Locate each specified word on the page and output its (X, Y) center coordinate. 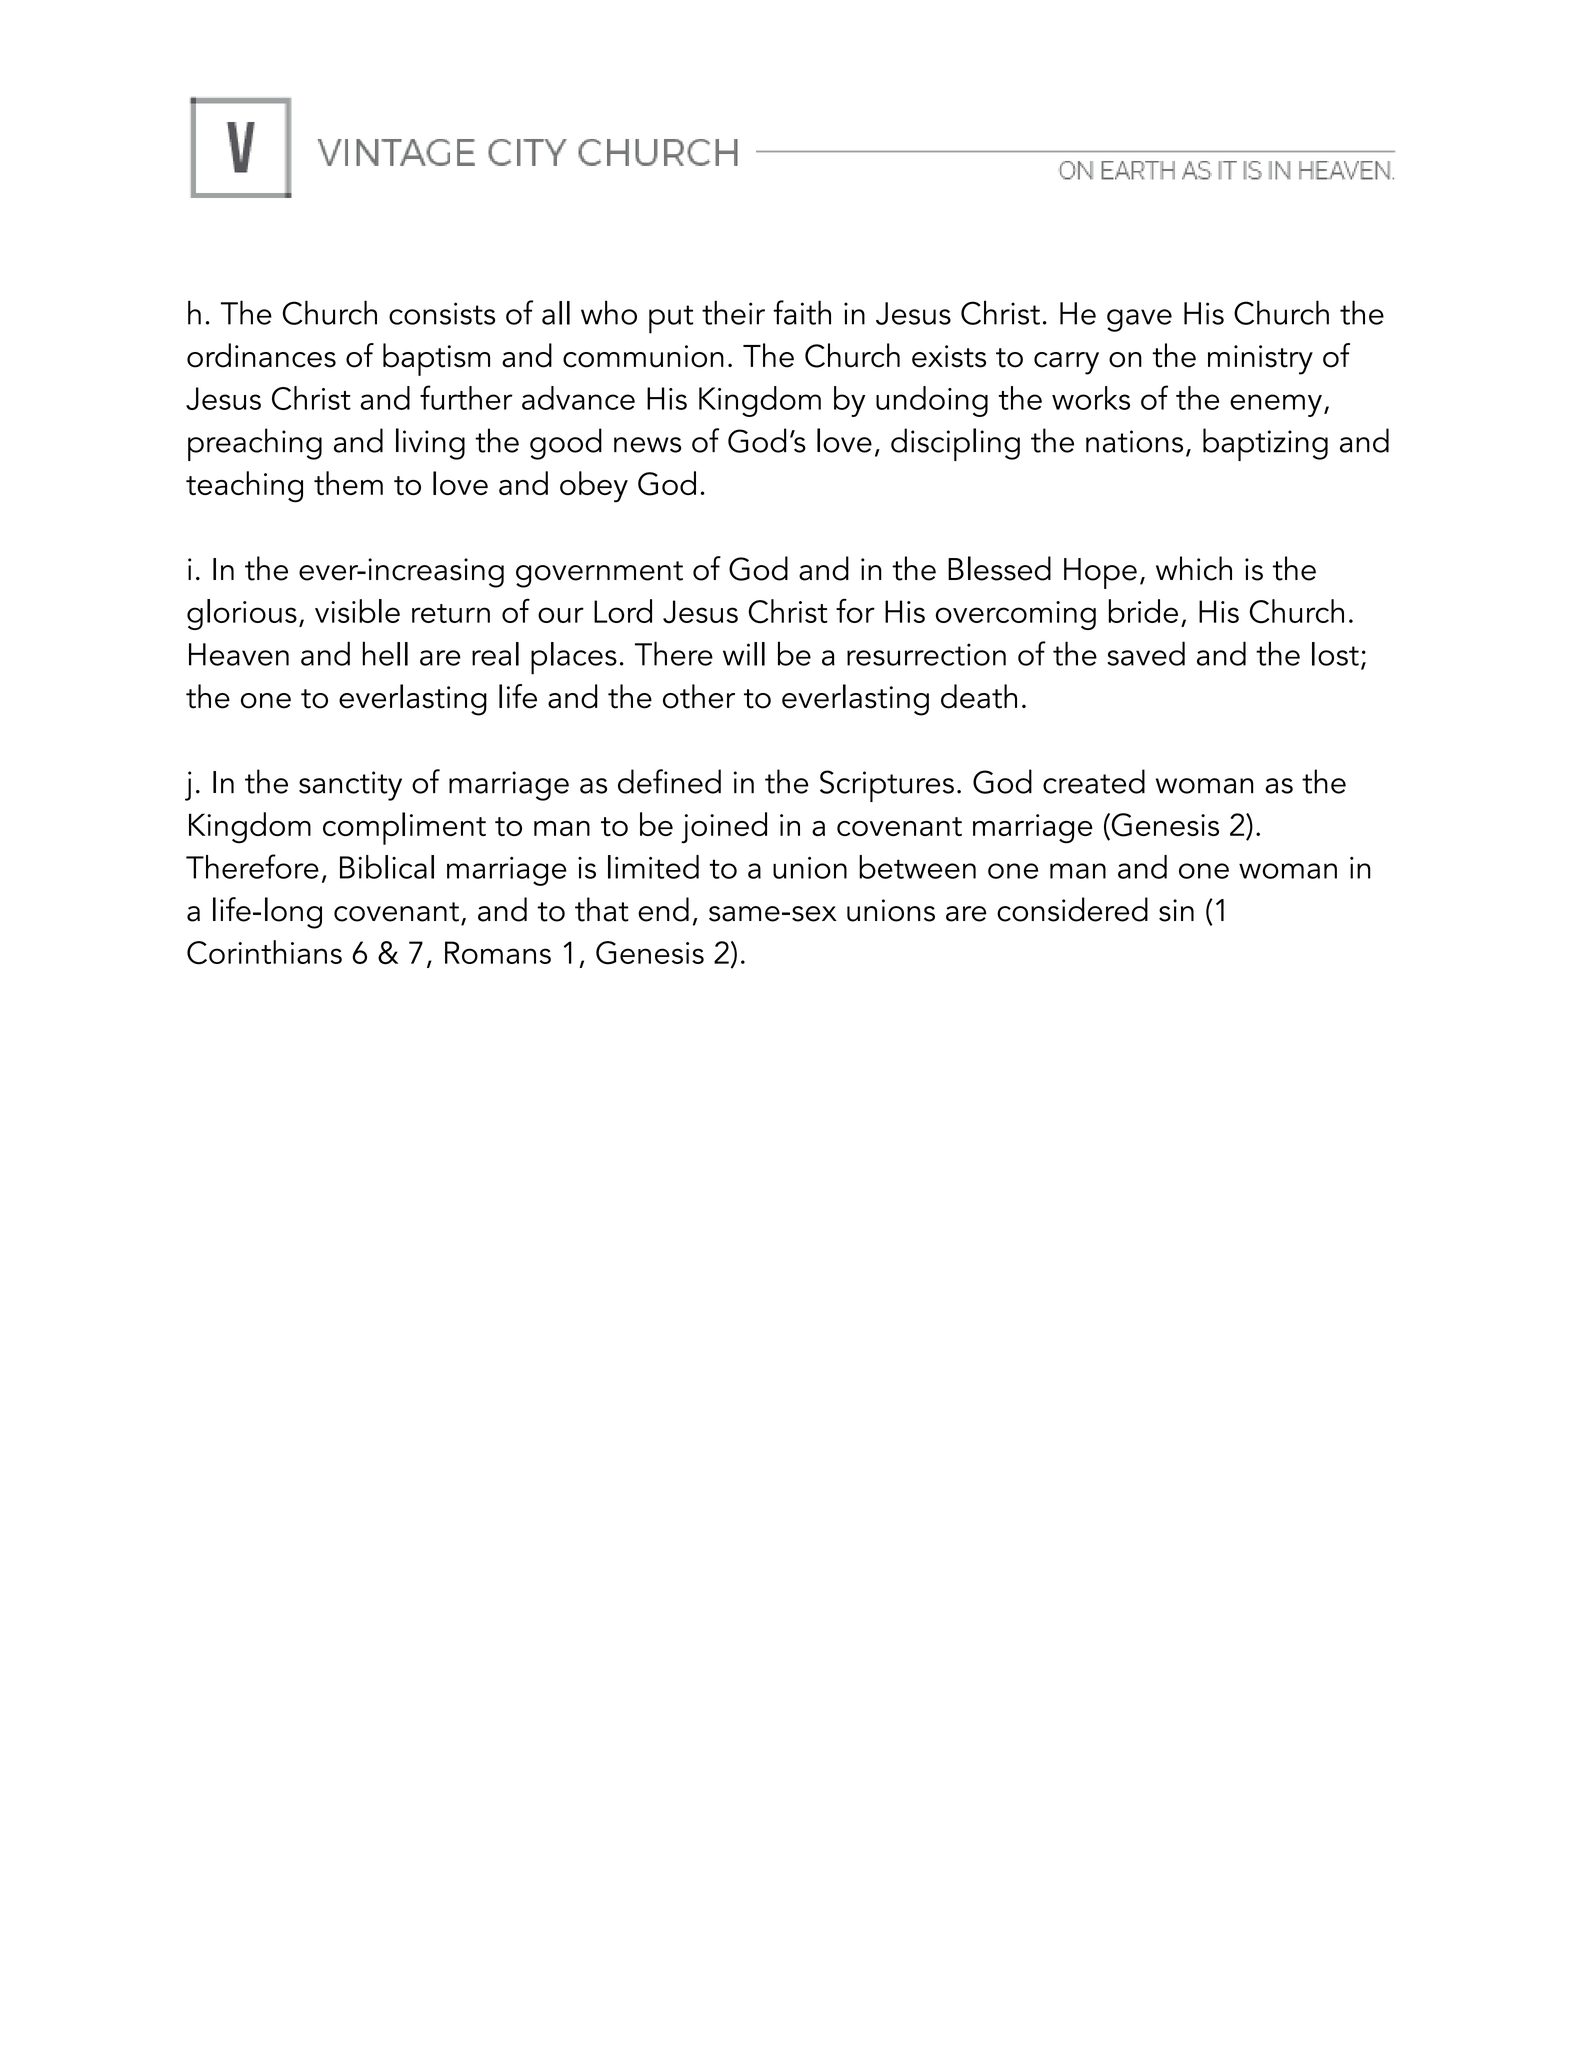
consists (442, 313)
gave (1139, 320)
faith (802, 312)
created (1094, 781)
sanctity (350, 786)
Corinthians (264, 952)
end (663, 909)
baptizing (1265, 444)
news (647, 445)
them (348, 483)
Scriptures (887, 786)
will (744, 654)
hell (385, 653)
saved (1146, 653)
